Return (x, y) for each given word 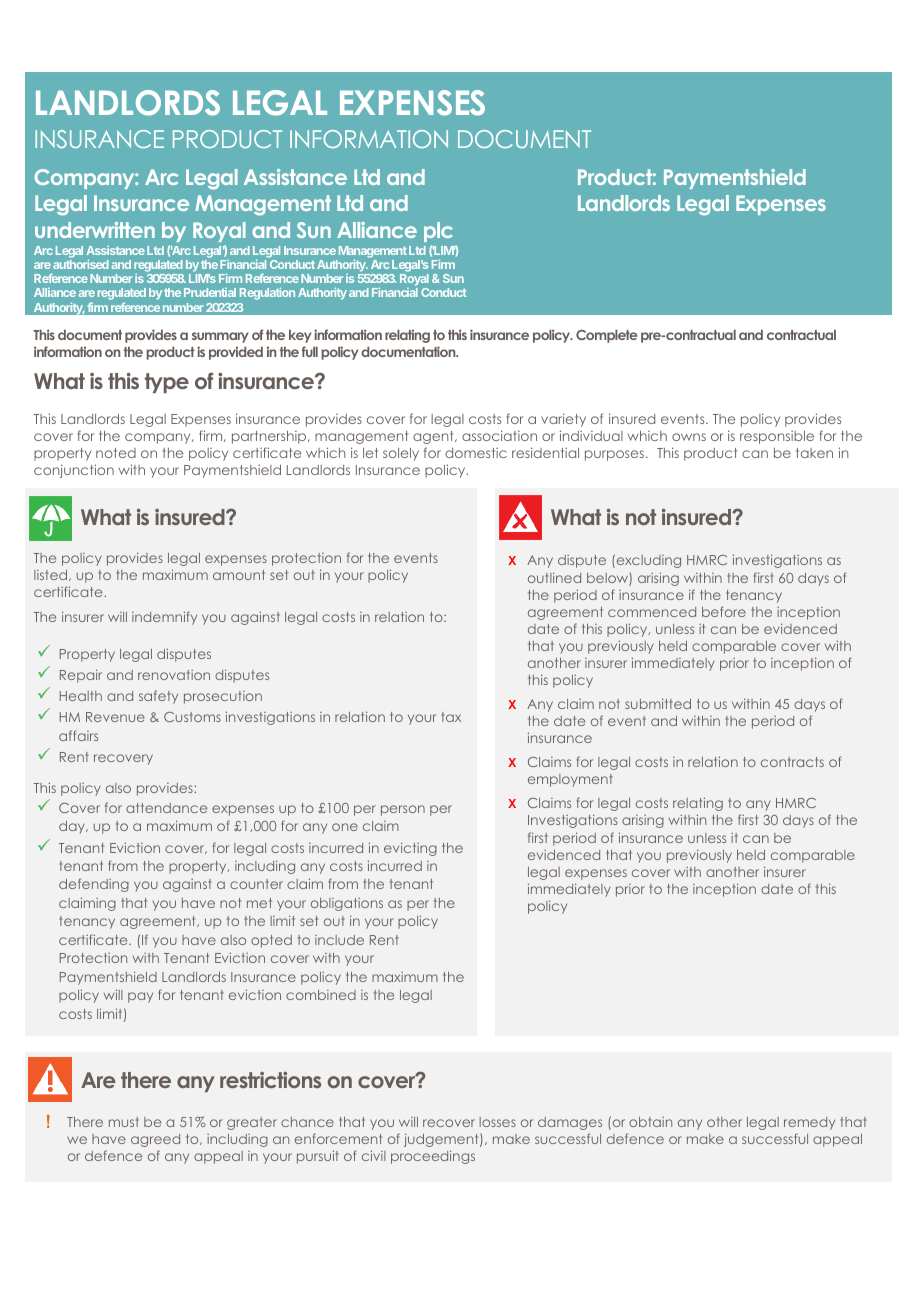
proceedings (433, 1157)
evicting (410, 849)
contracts (792, 762)
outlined (554, 577)
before (724, 611)
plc (438, 232)
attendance (166, 808)
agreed (155, 1140)
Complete (607, 336)
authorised (81, 264)
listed (52, 575)
